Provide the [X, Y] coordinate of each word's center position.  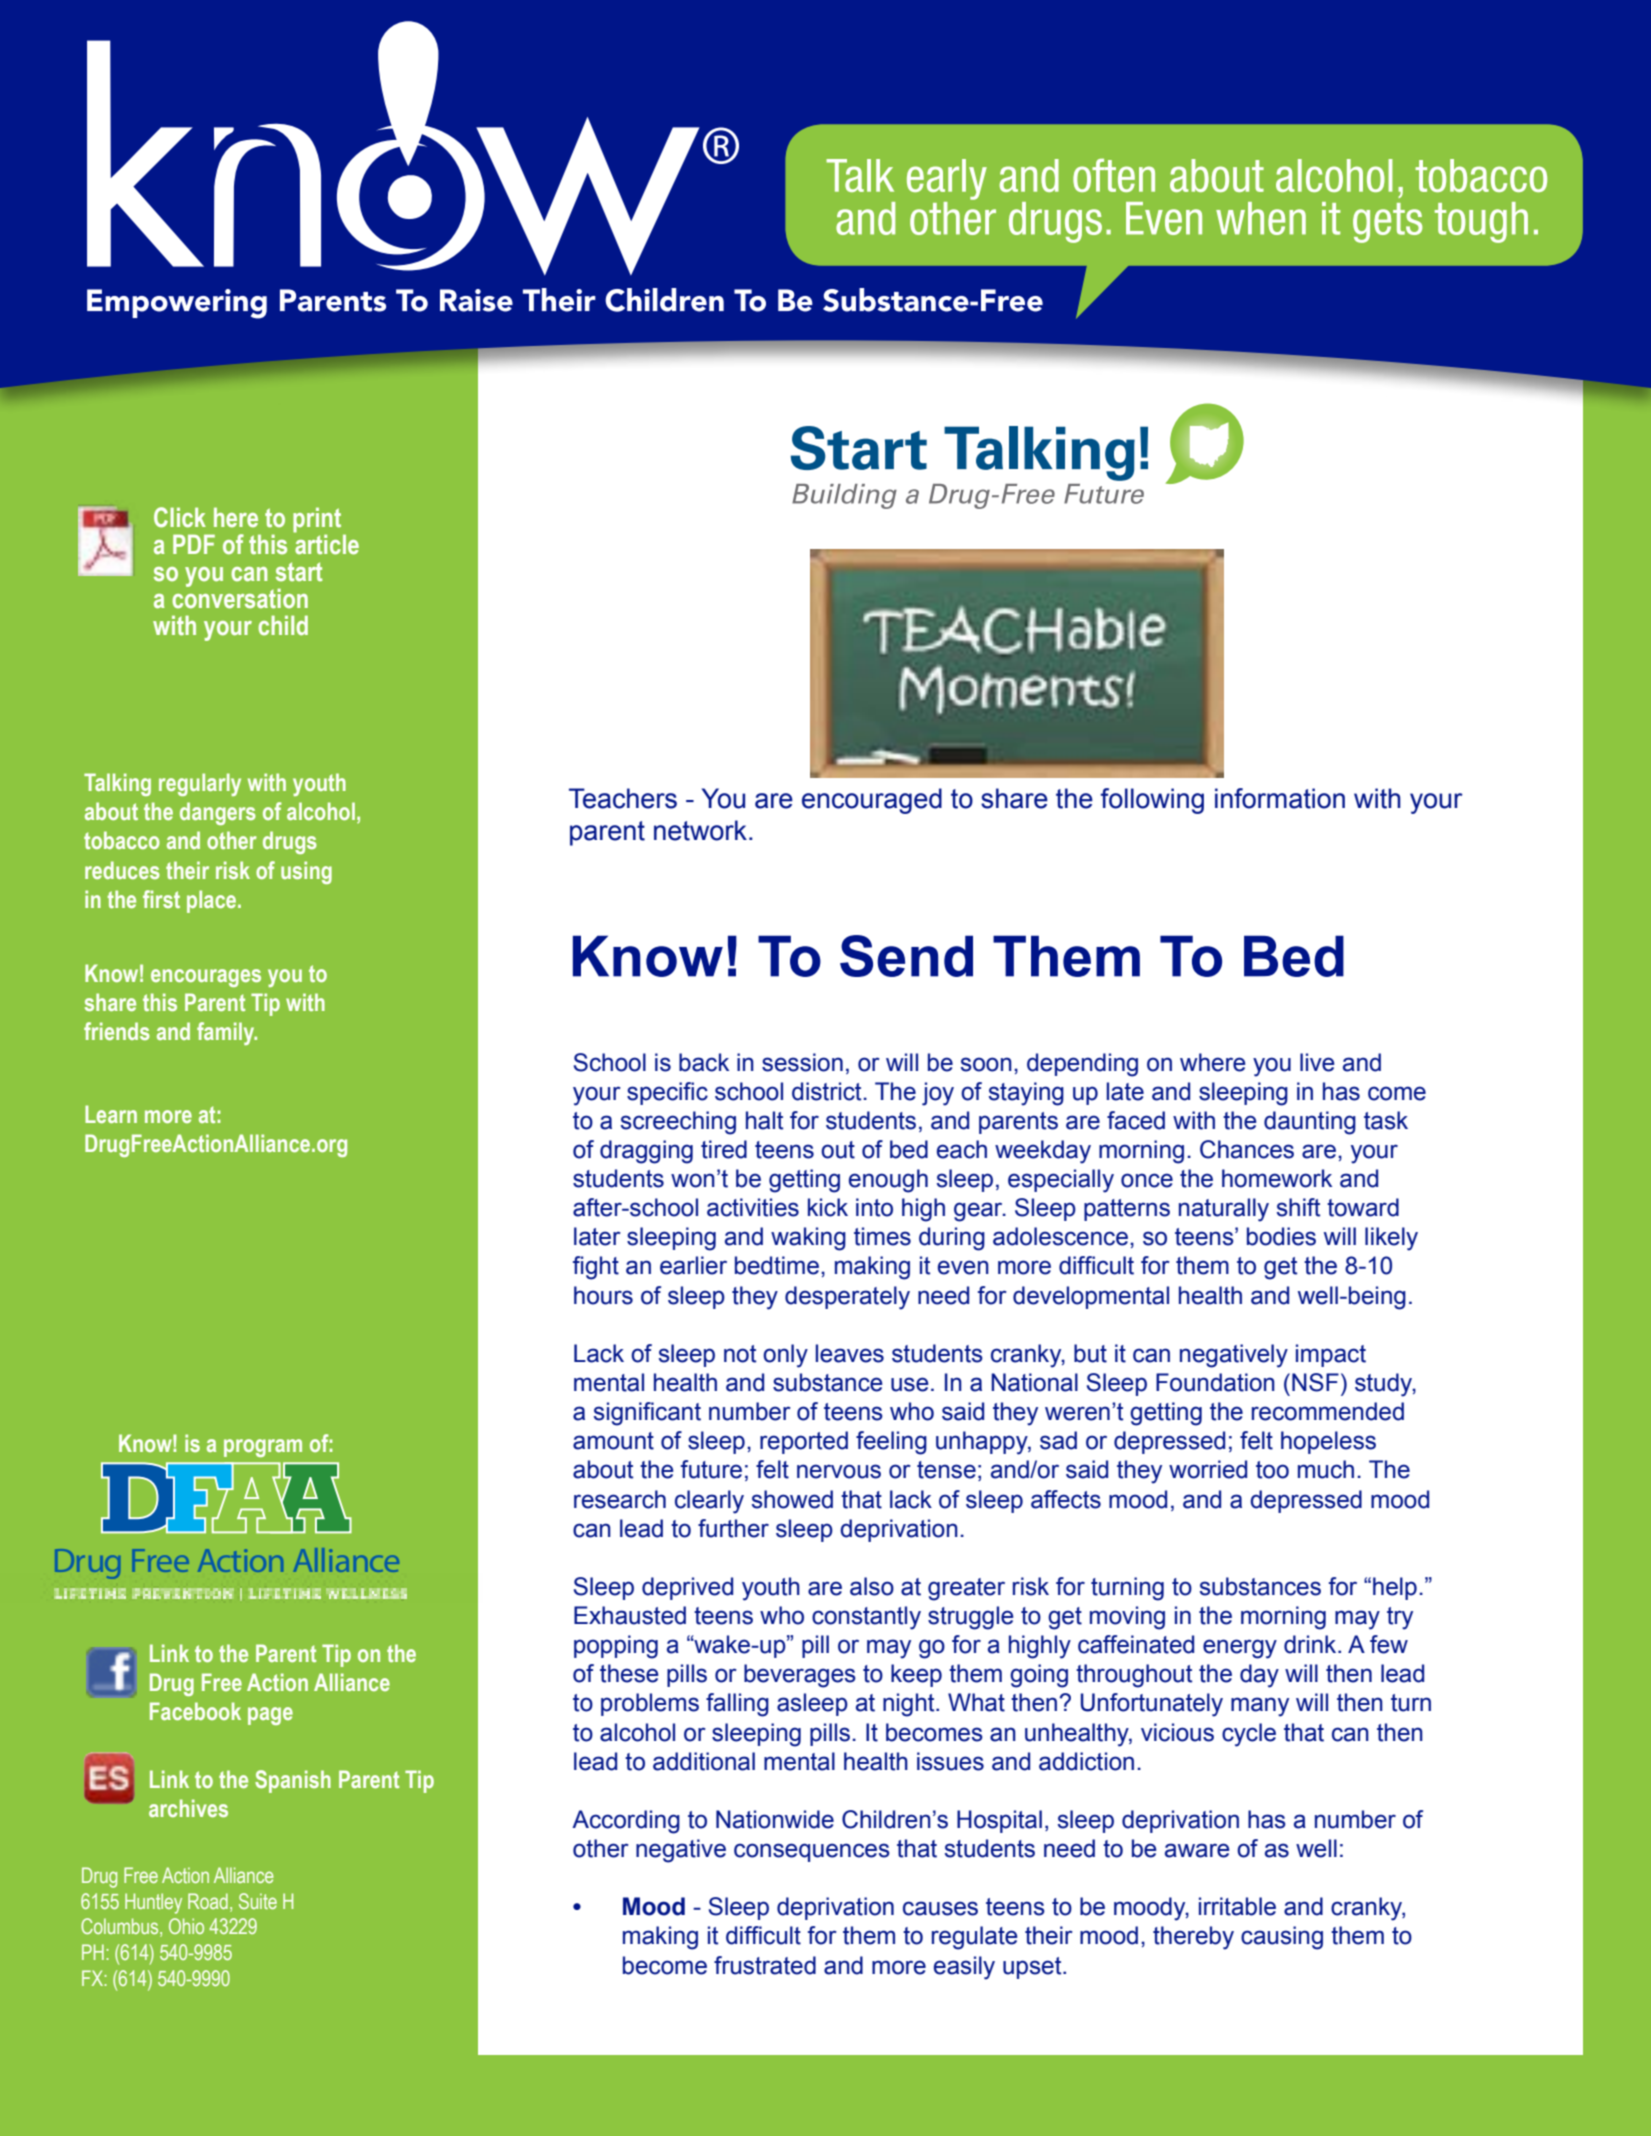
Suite [258, 1901]
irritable [1237, 1906]
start [299, 572]
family [227, 1033]
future [711, 1469]
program [263, 1448]
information [1280, 798]
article [326, 543]
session [802, 1062]
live [1317, 1062]
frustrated [765, 1965]
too [1272, 1470]
